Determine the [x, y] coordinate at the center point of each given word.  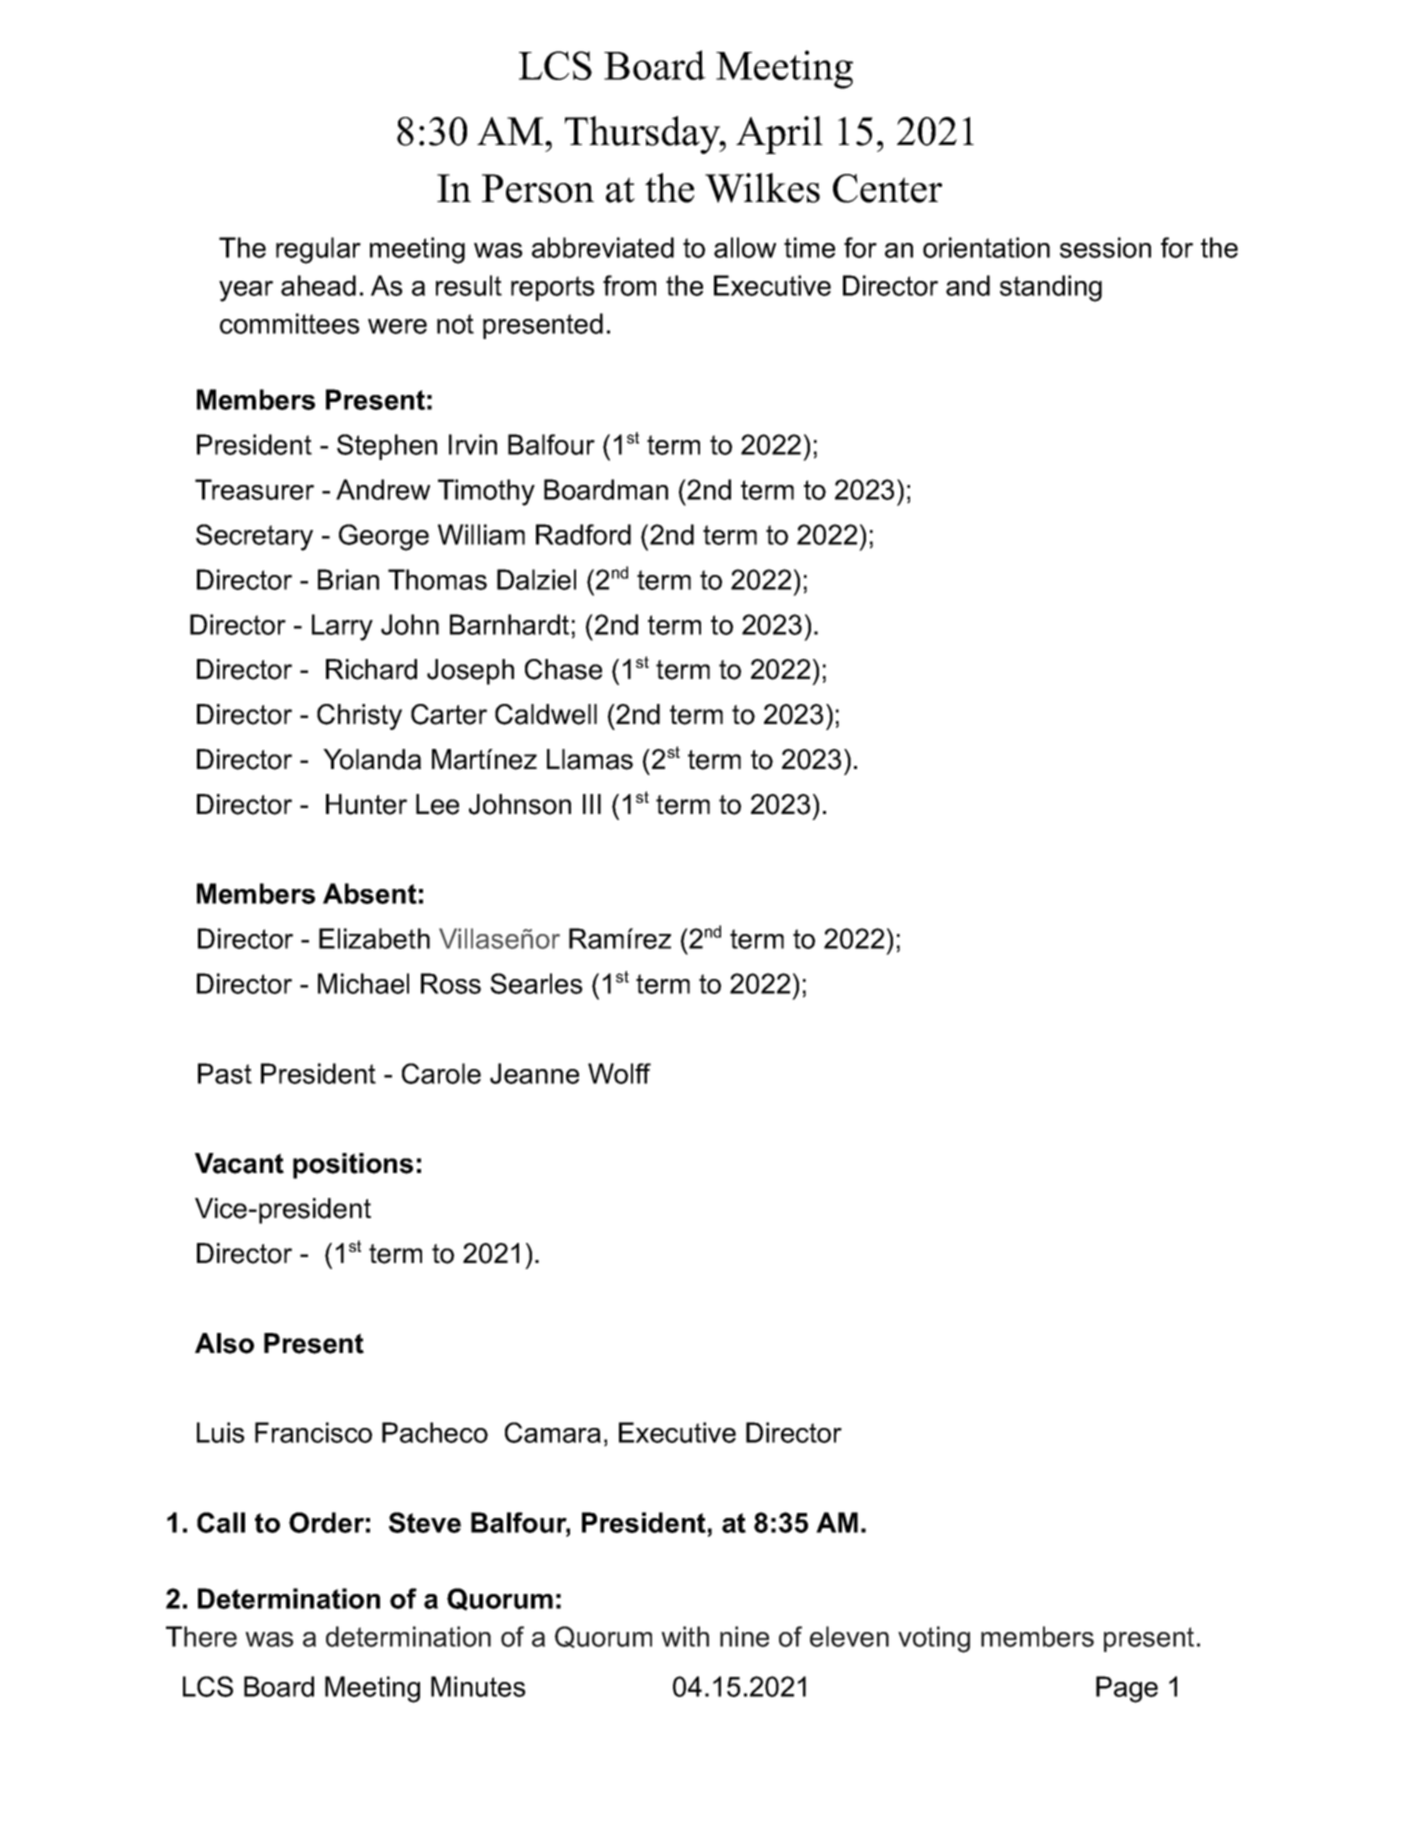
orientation [986, 247]
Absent [370, 893]
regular [318, 250]
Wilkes [762, 188]
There [201, 1636]
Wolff [619, 1073]
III [592, 804]
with [685, 1636]
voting [934, 1639]
